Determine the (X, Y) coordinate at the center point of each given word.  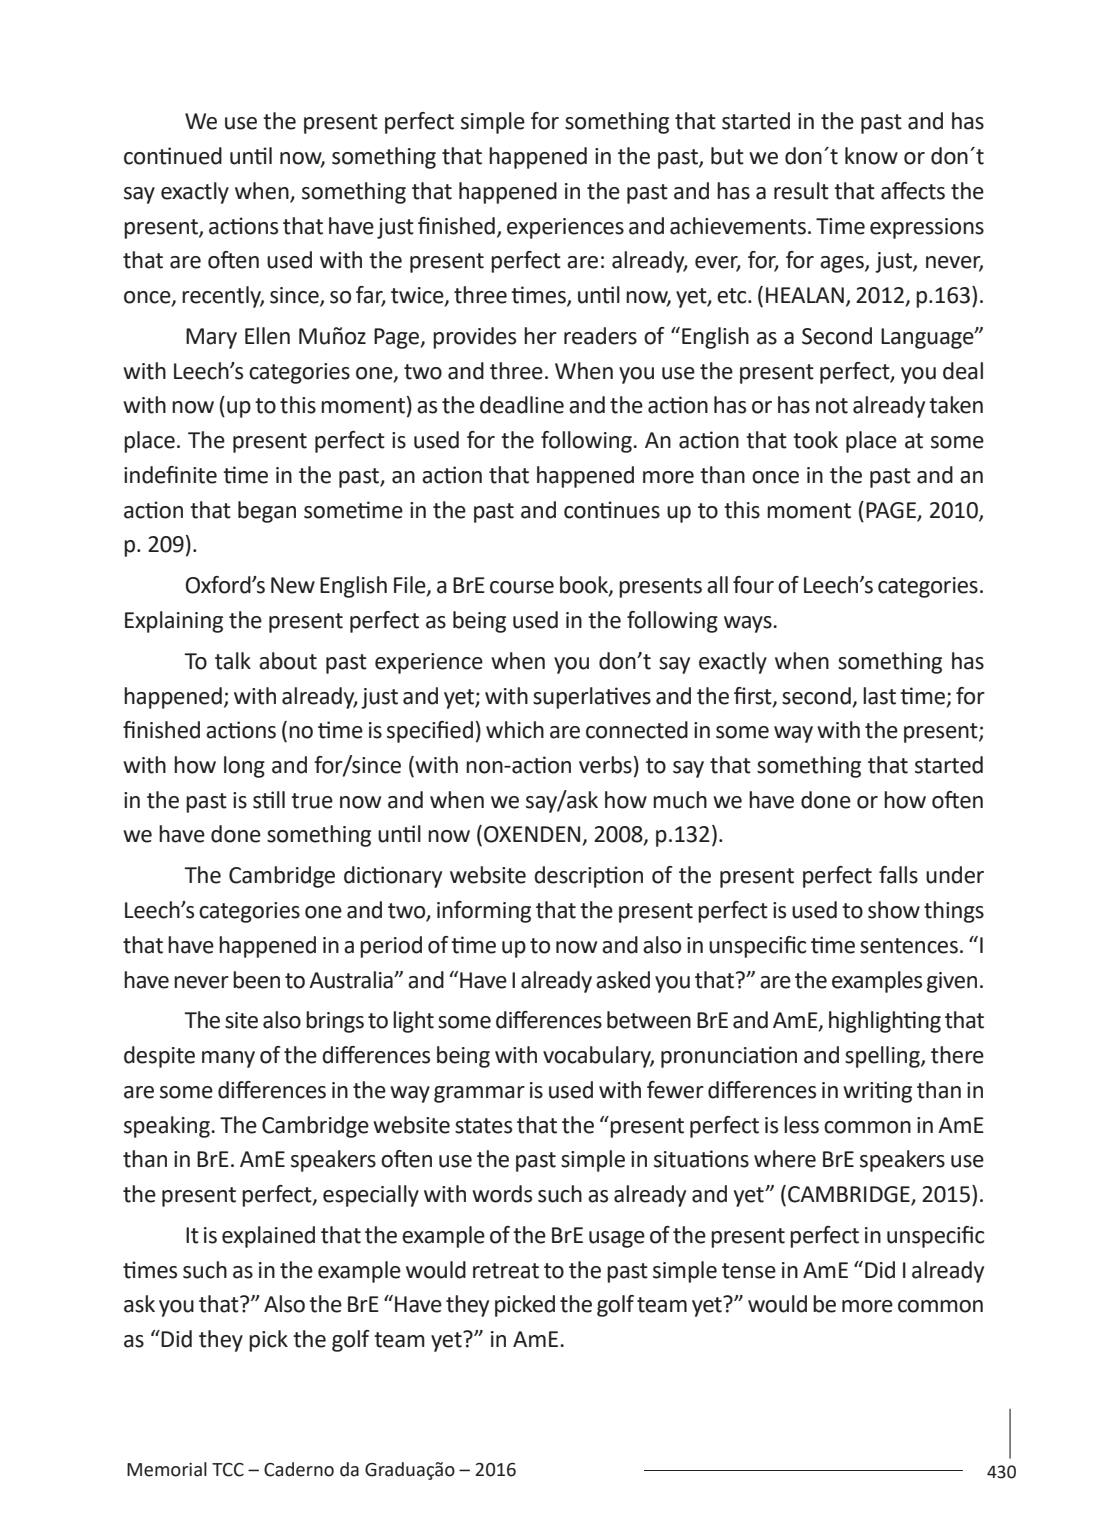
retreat (506, 1271)
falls (898, 875)
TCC (228, 1470)
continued (173, 156)
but (727, 156)
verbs (605, 765)
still (269, 800)
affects (913, 191)
